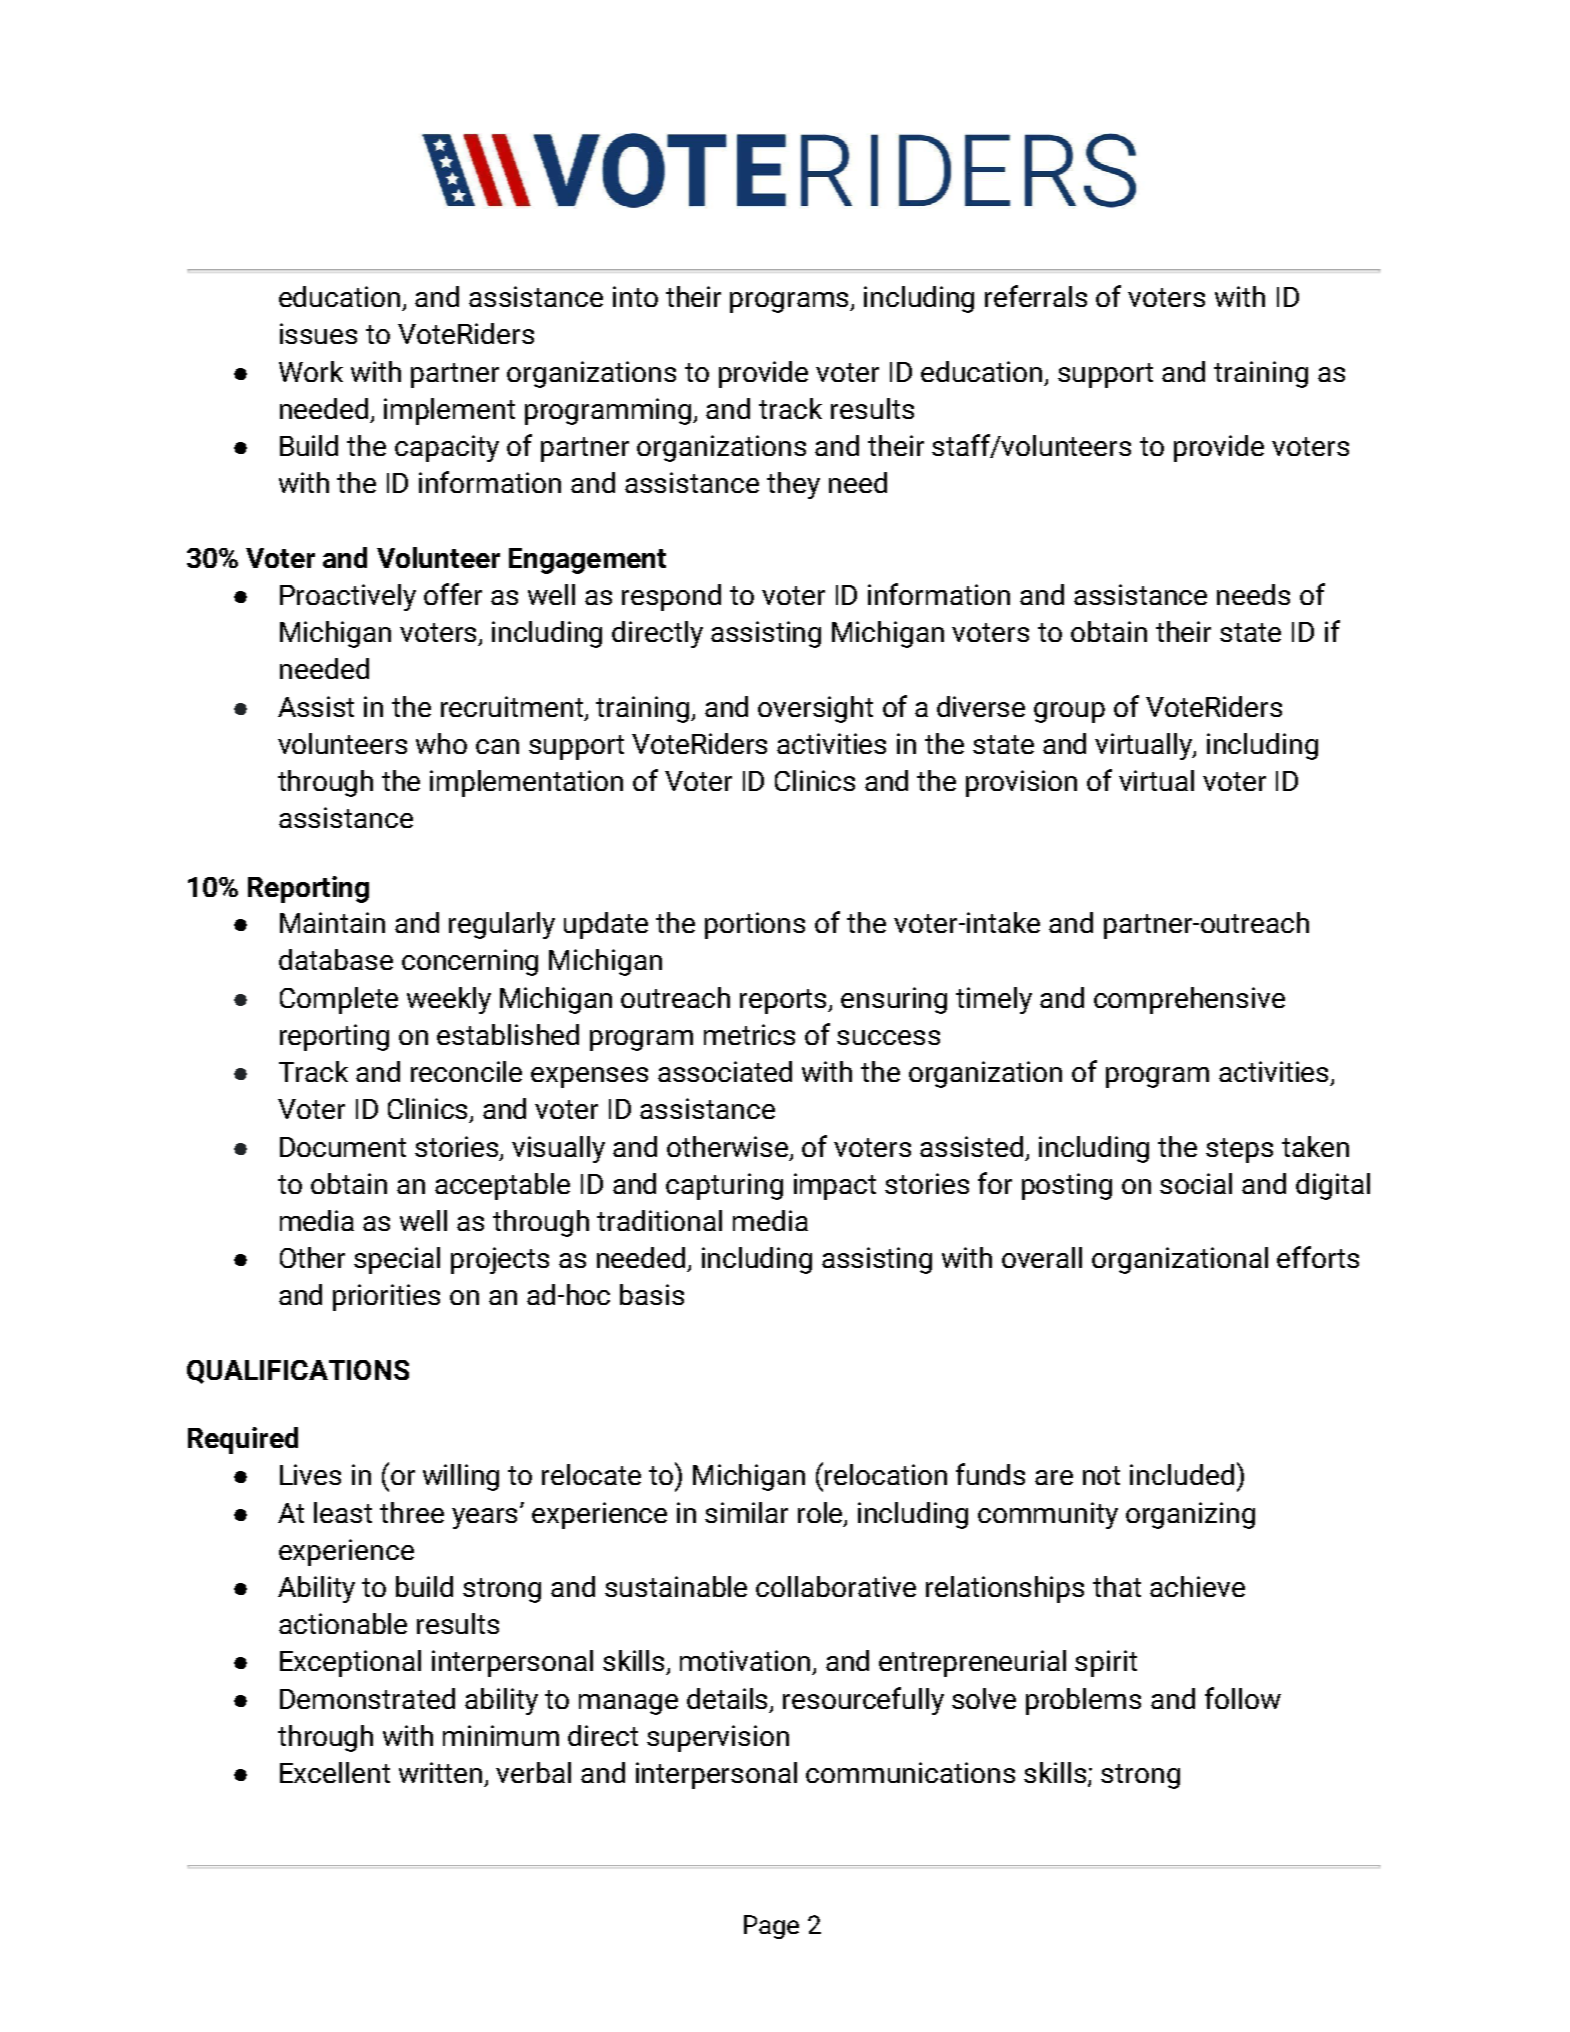 This document has width=1570, height=2032. What do you see at coordinates (397, 1260) in the document?
I see `special` at bounding box center [397, 1260].
